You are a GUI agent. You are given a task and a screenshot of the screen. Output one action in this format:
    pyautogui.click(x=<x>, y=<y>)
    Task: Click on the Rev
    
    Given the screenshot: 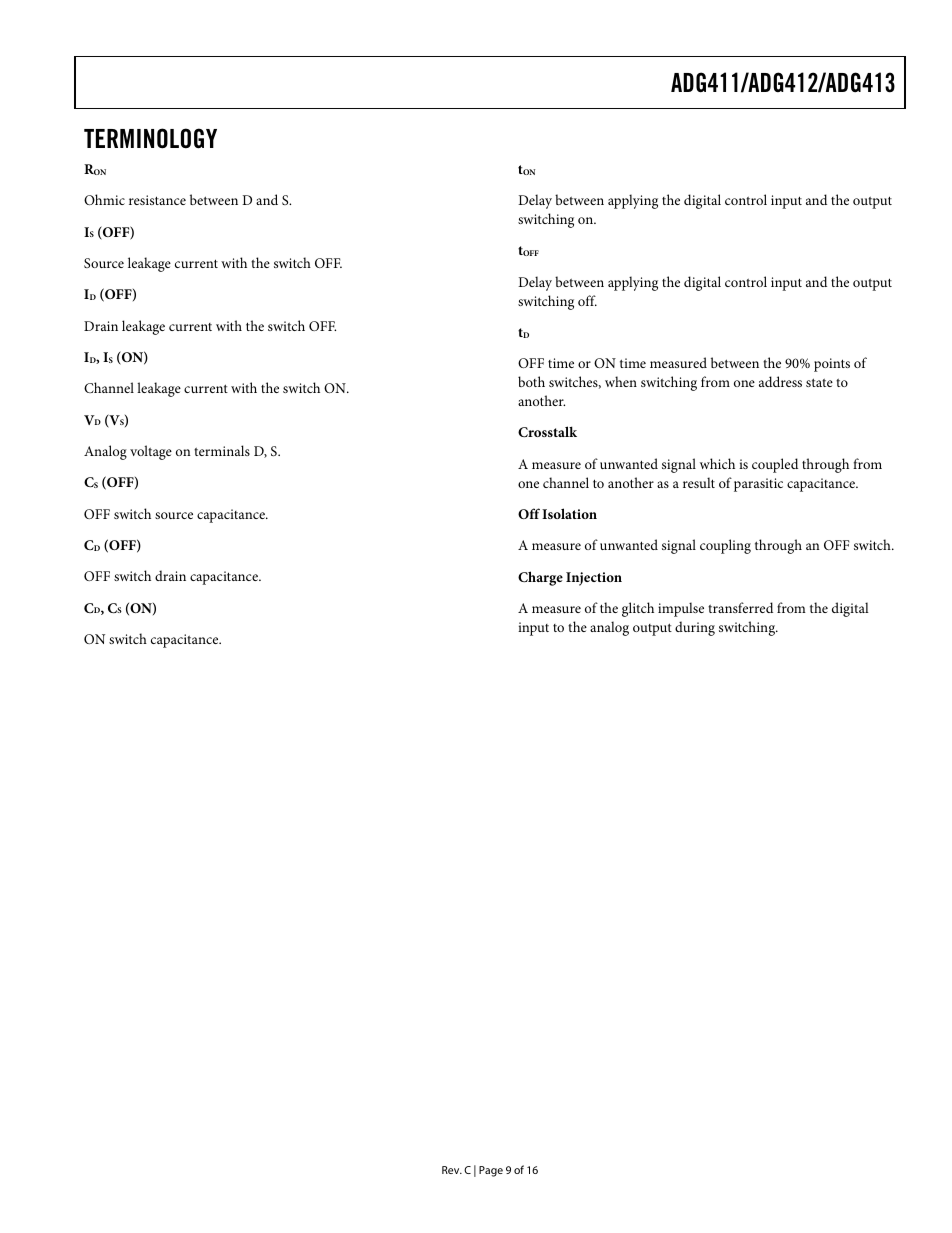 What is the action you would take?
    pyautogui.click(x=452, y=1170)
